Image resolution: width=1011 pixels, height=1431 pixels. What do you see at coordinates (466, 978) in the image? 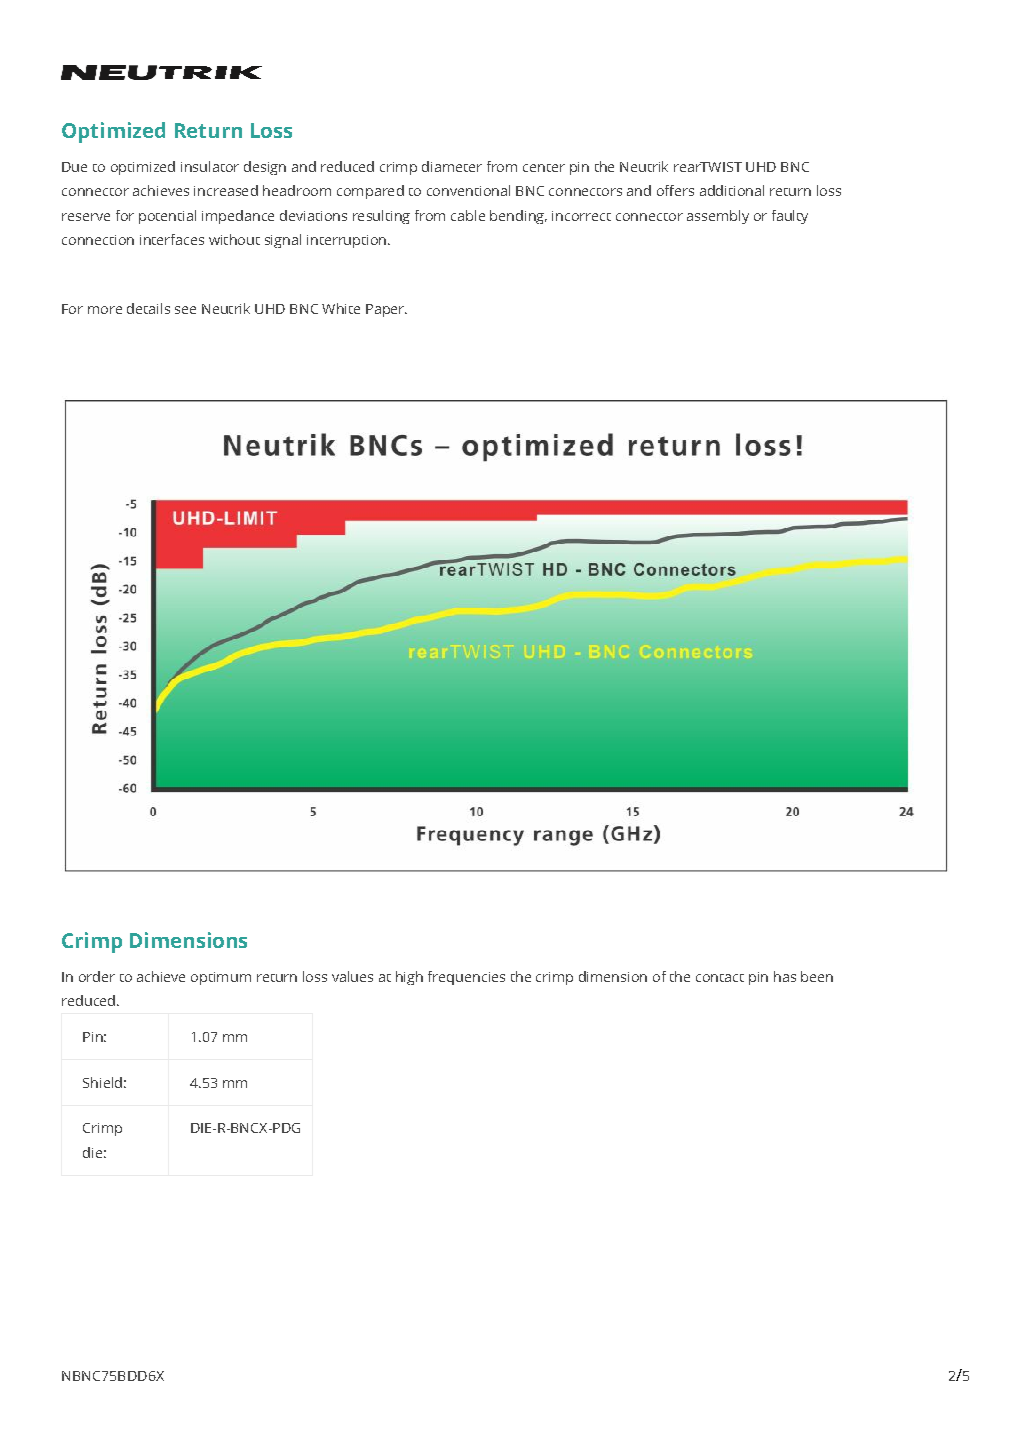
I see `frequencies` at bounding box center [466, 978].
